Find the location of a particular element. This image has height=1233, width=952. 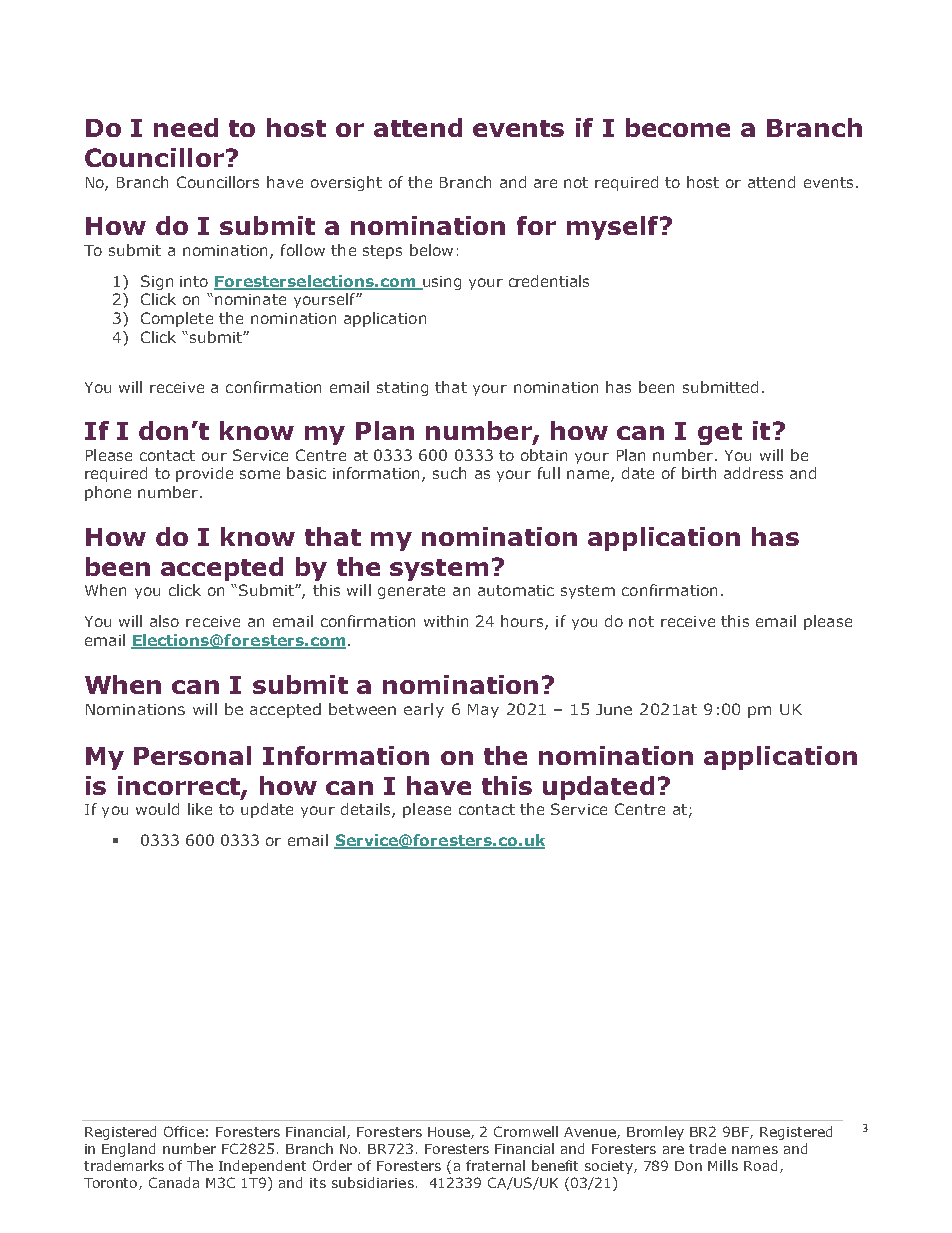

Bromley is located at coordinates (655, 1133).
